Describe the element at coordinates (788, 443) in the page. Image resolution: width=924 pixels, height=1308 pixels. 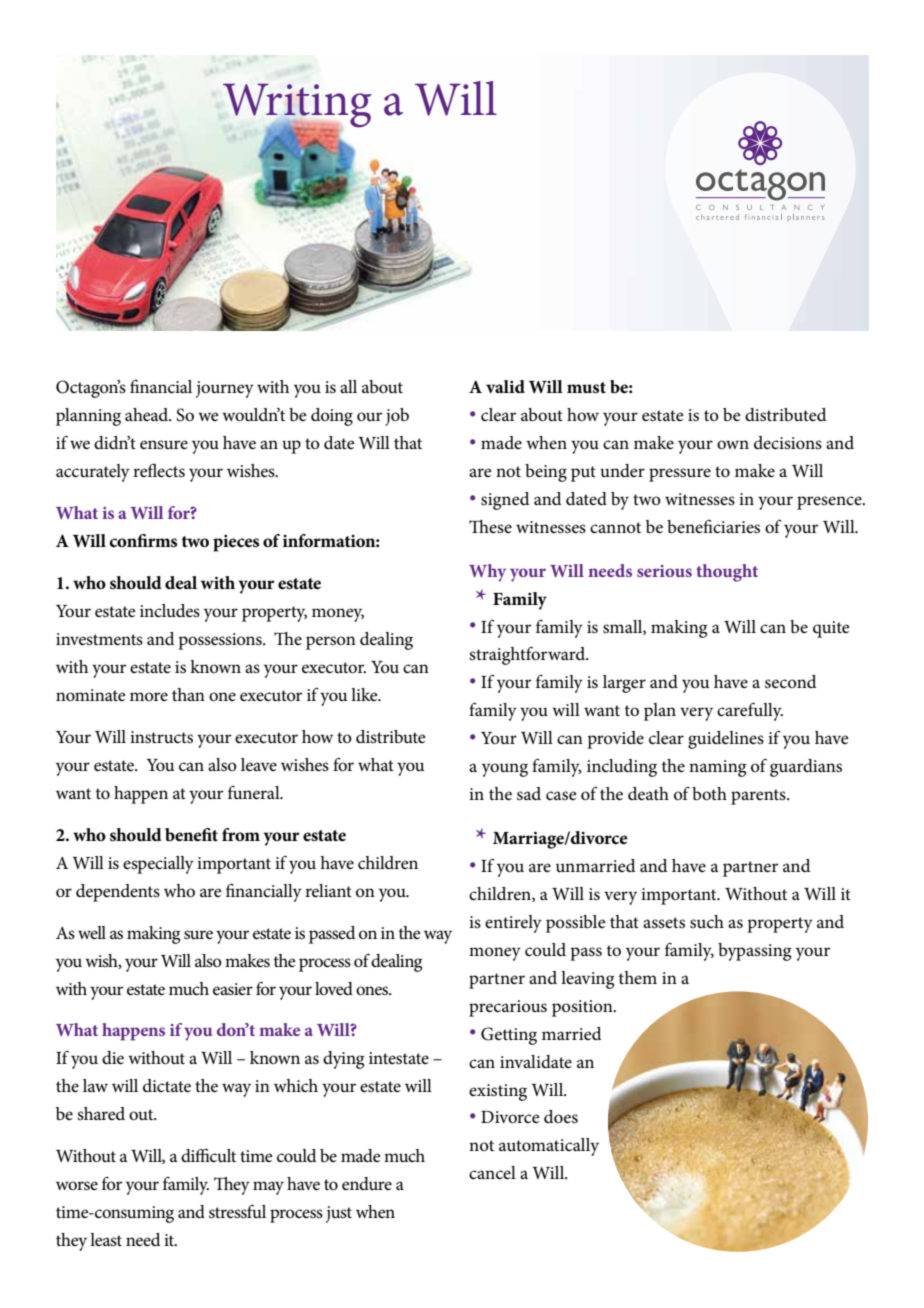
I see `decisions` at that location.
